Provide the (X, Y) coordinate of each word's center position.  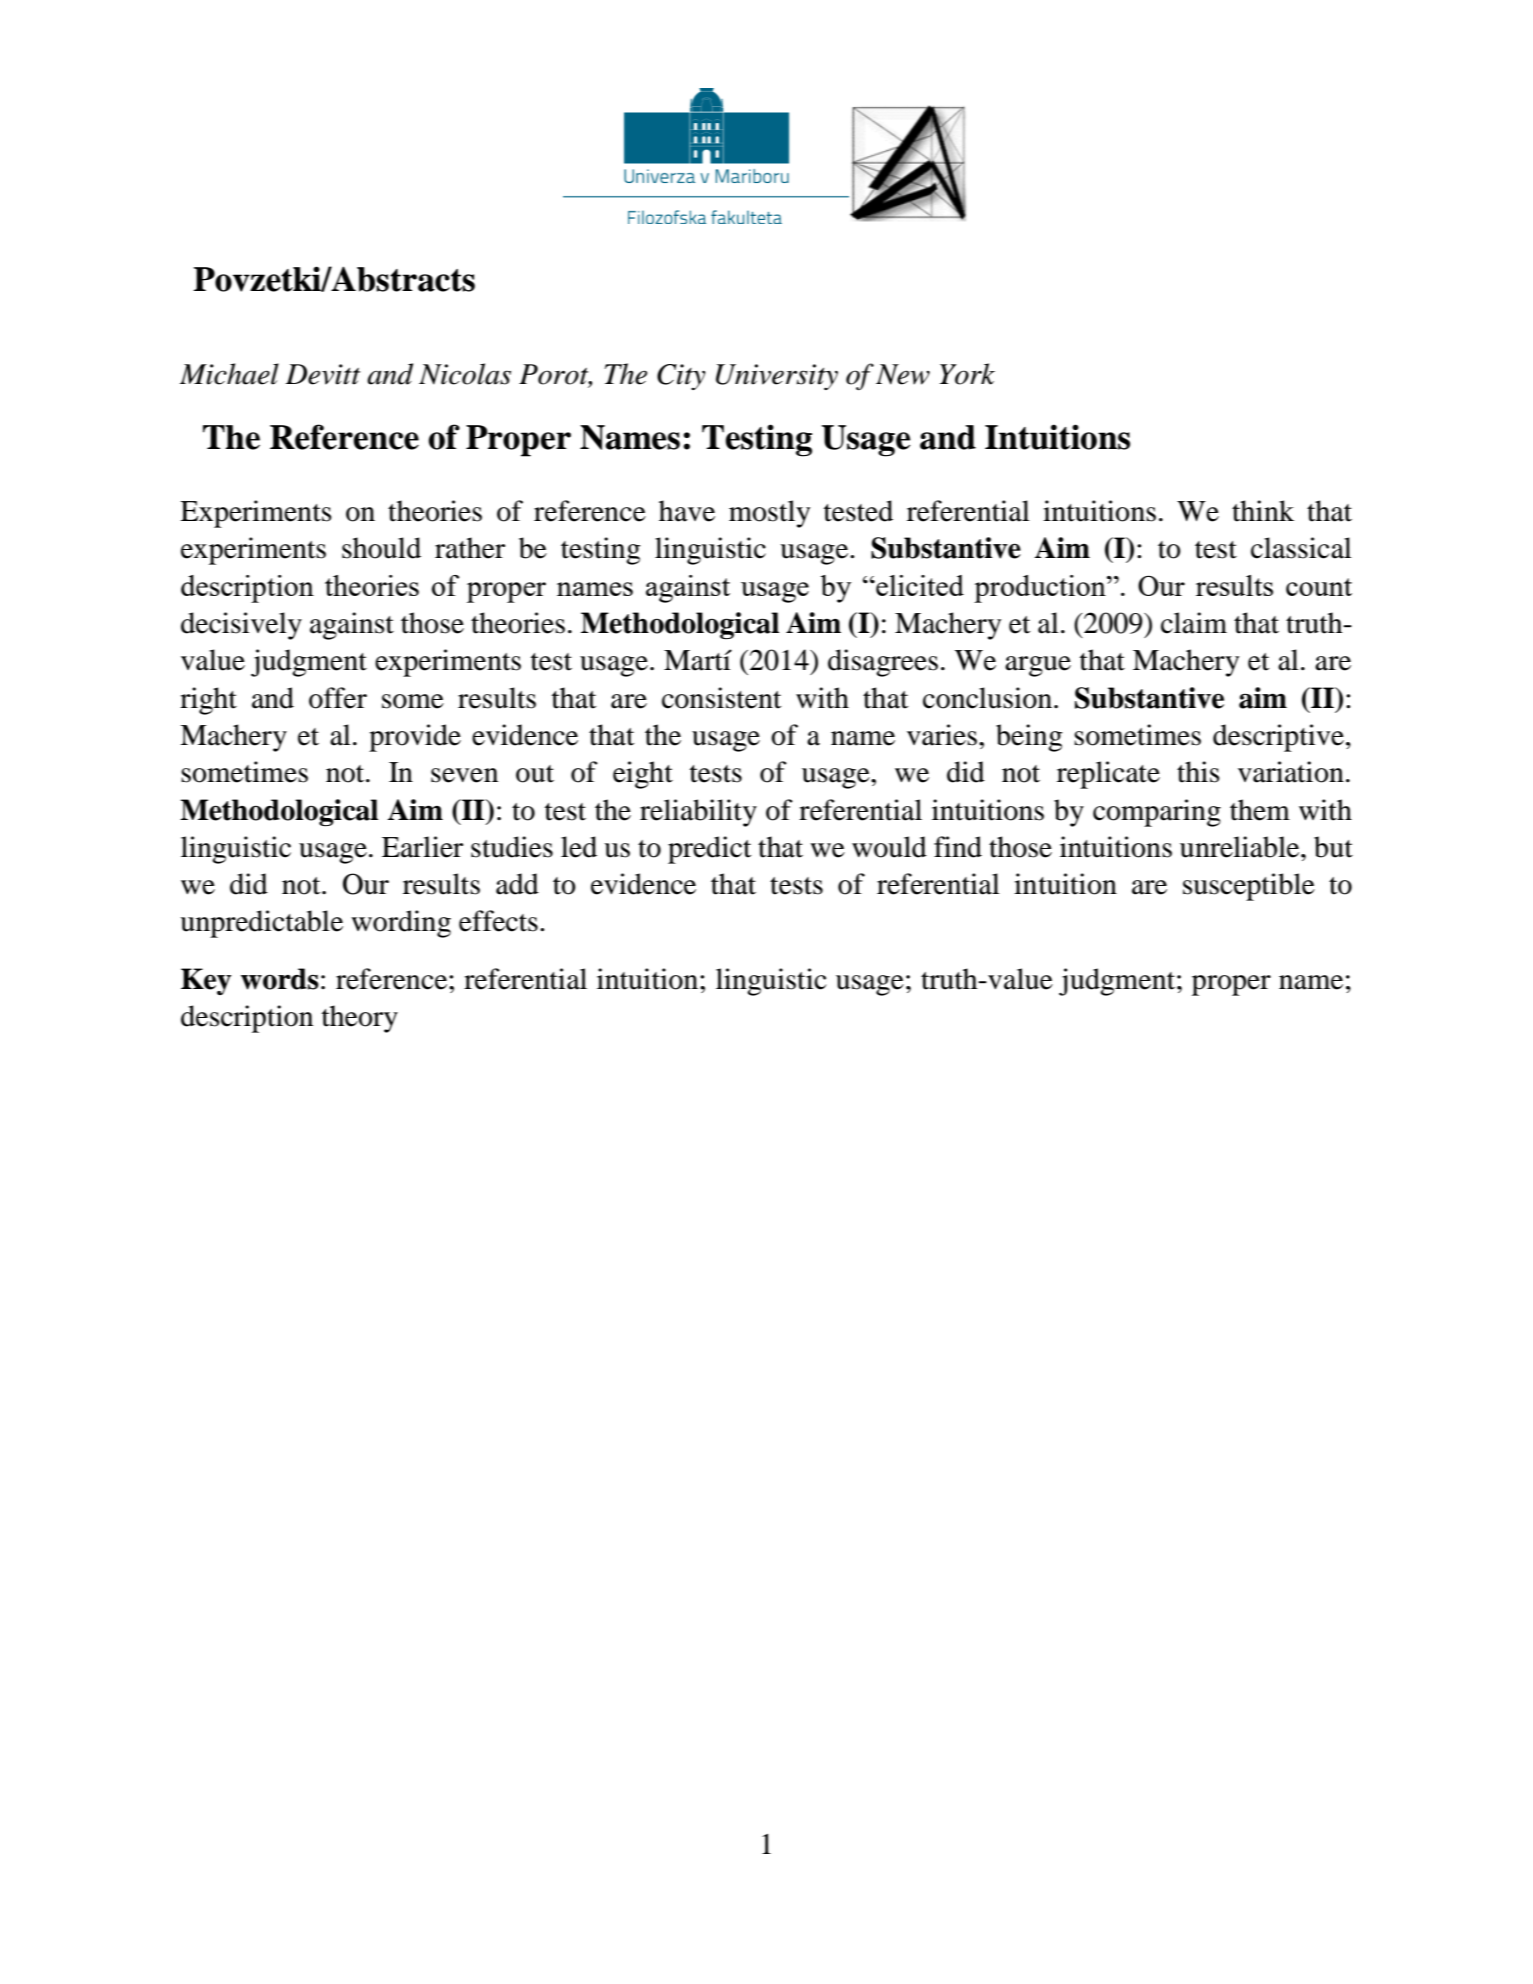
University (777, 377)
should (381, 548)
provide (415, 738)
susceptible (1249, 887)
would (889, 847)
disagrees (883, 663)
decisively (241, 626)
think (1263, 511)
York (967, 374)
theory (360, 1019)
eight (643, 775)
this (1198, 772)
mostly (769, 514)
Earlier (422, 847)
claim (1194, 623)
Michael (229, 374)
